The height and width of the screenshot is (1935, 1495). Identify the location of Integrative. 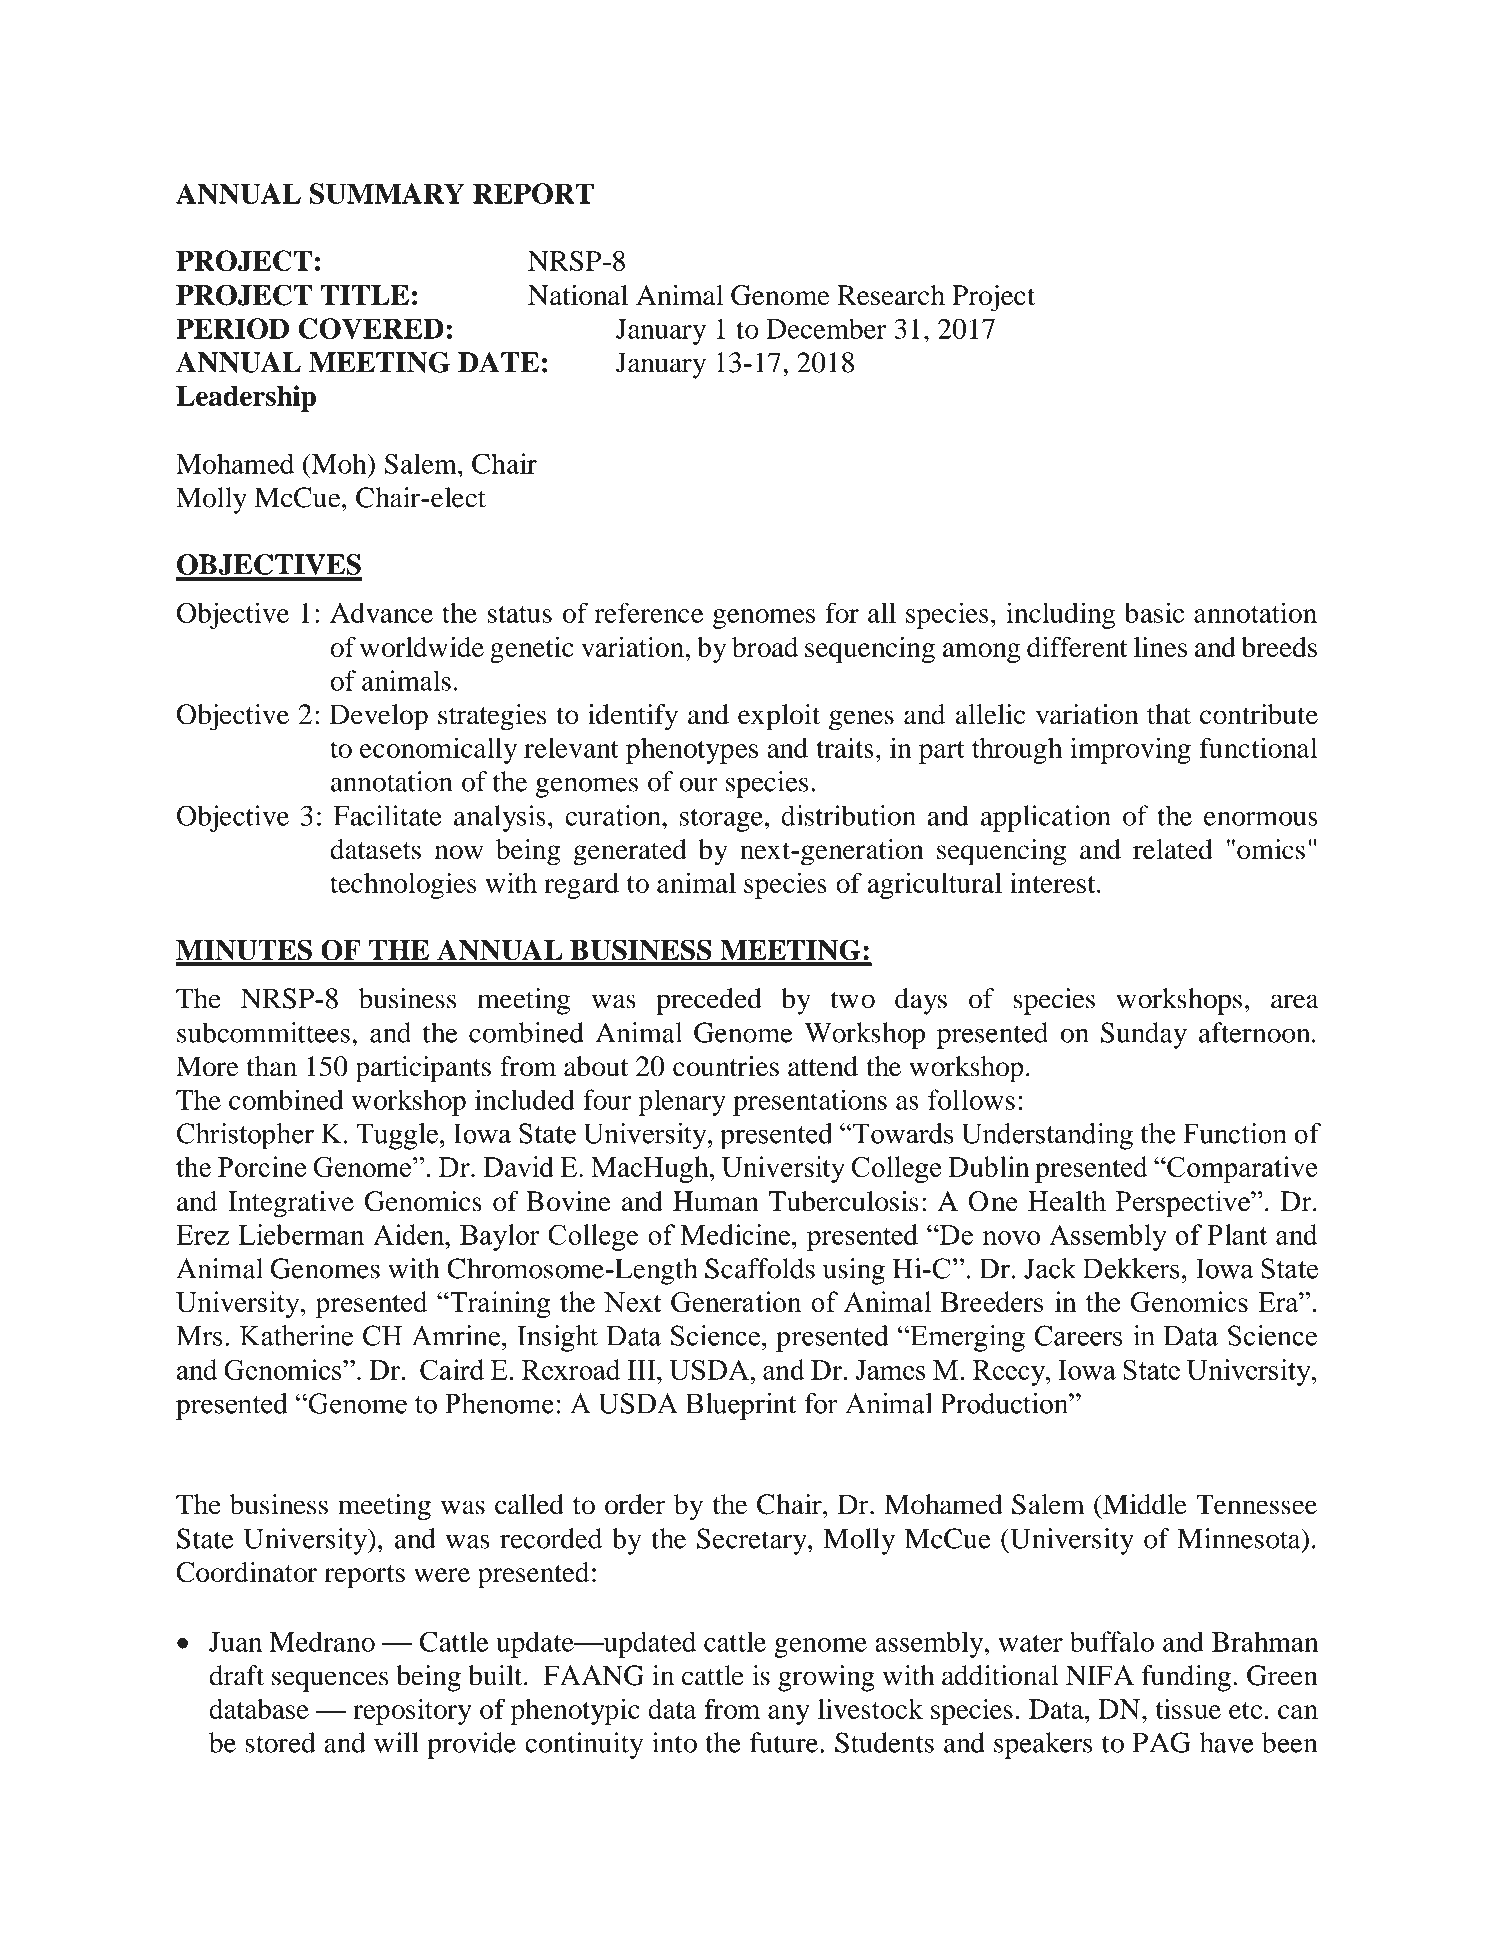
(291, 1204).
